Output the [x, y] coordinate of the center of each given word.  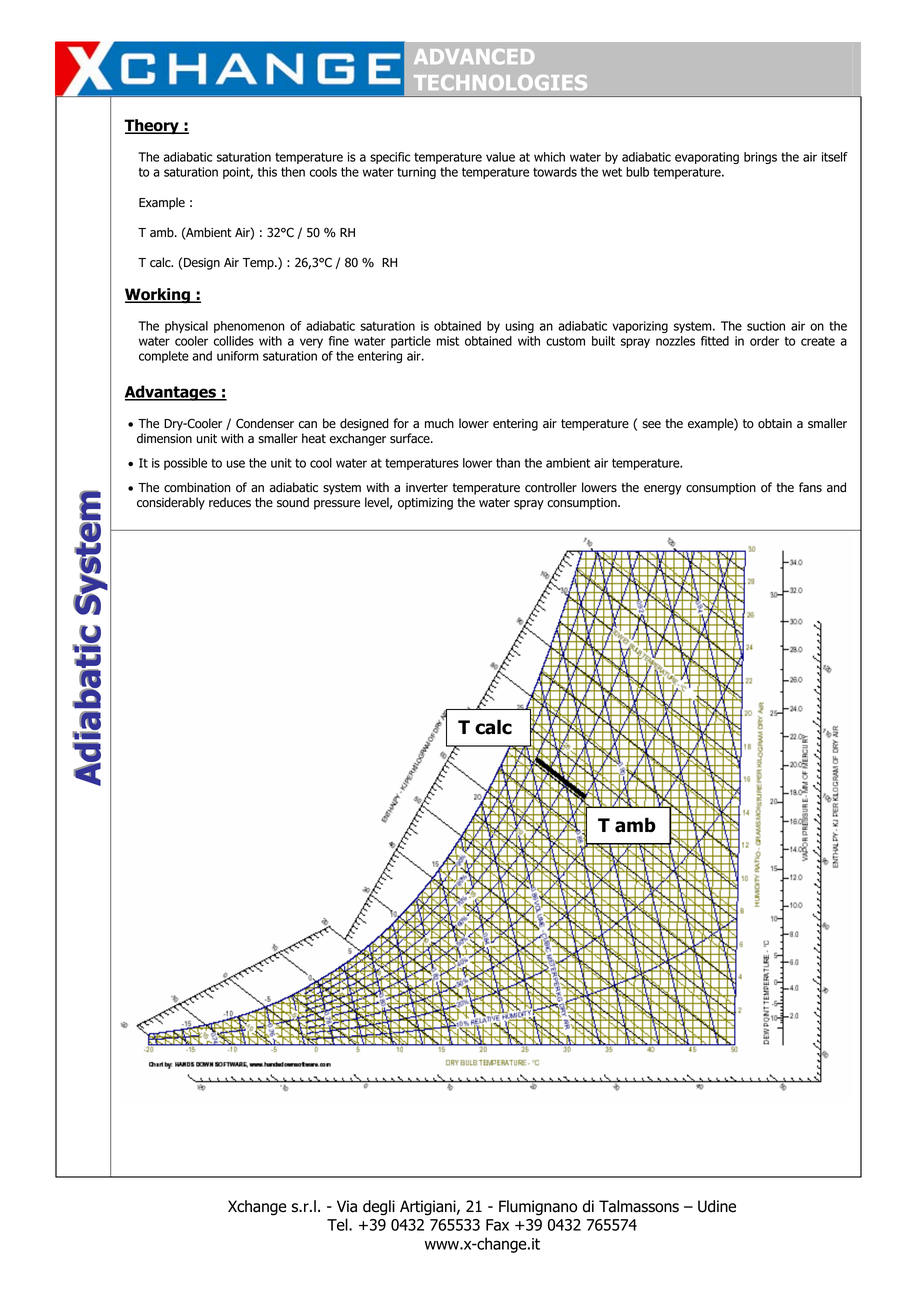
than [508, 463]
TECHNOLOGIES [500, 83]
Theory [152, 126]
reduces [230, 502]
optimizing [425, 504]
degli [379, 1208]
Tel [338, 1224]
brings [760, 158]
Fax [497, 1225]
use [236, 464]
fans [810, 487]
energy [663, 490]
